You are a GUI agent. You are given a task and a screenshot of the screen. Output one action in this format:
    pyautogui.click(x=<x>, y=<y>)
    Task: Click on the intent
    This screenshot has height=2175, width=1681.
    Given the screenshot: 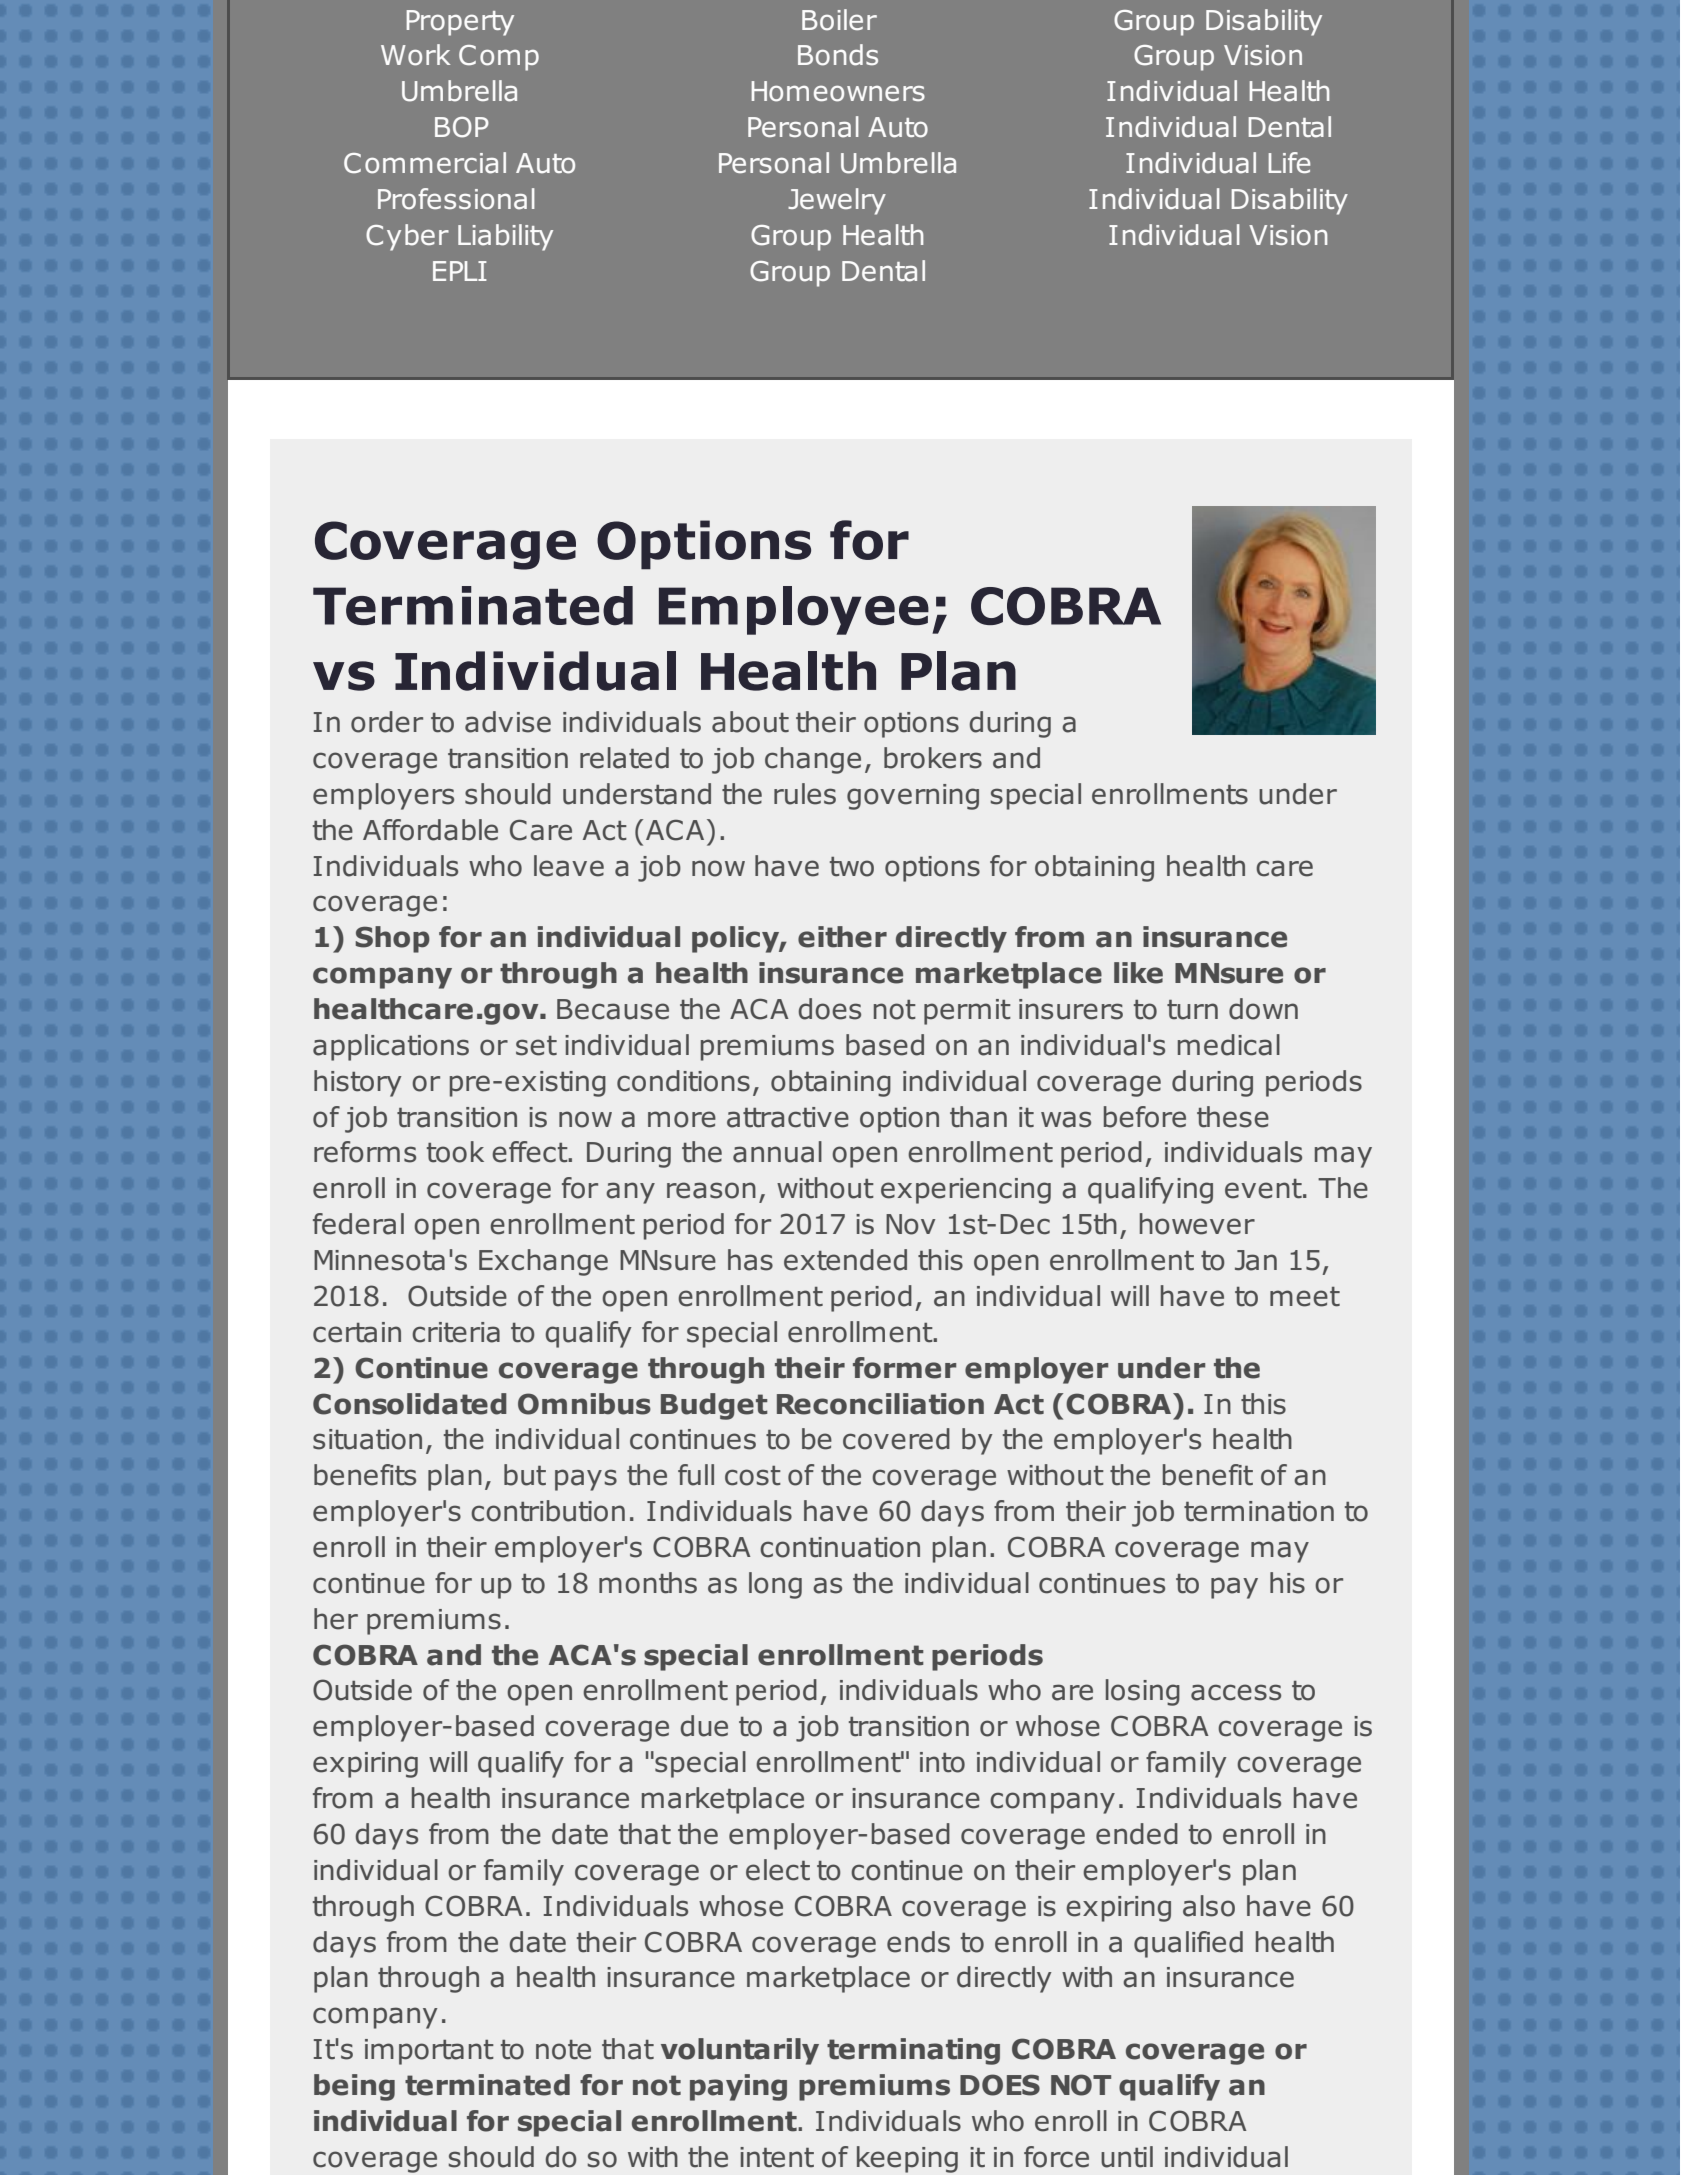 What is the action you would take?
    pyautogui.click(x=777, y=2157)
